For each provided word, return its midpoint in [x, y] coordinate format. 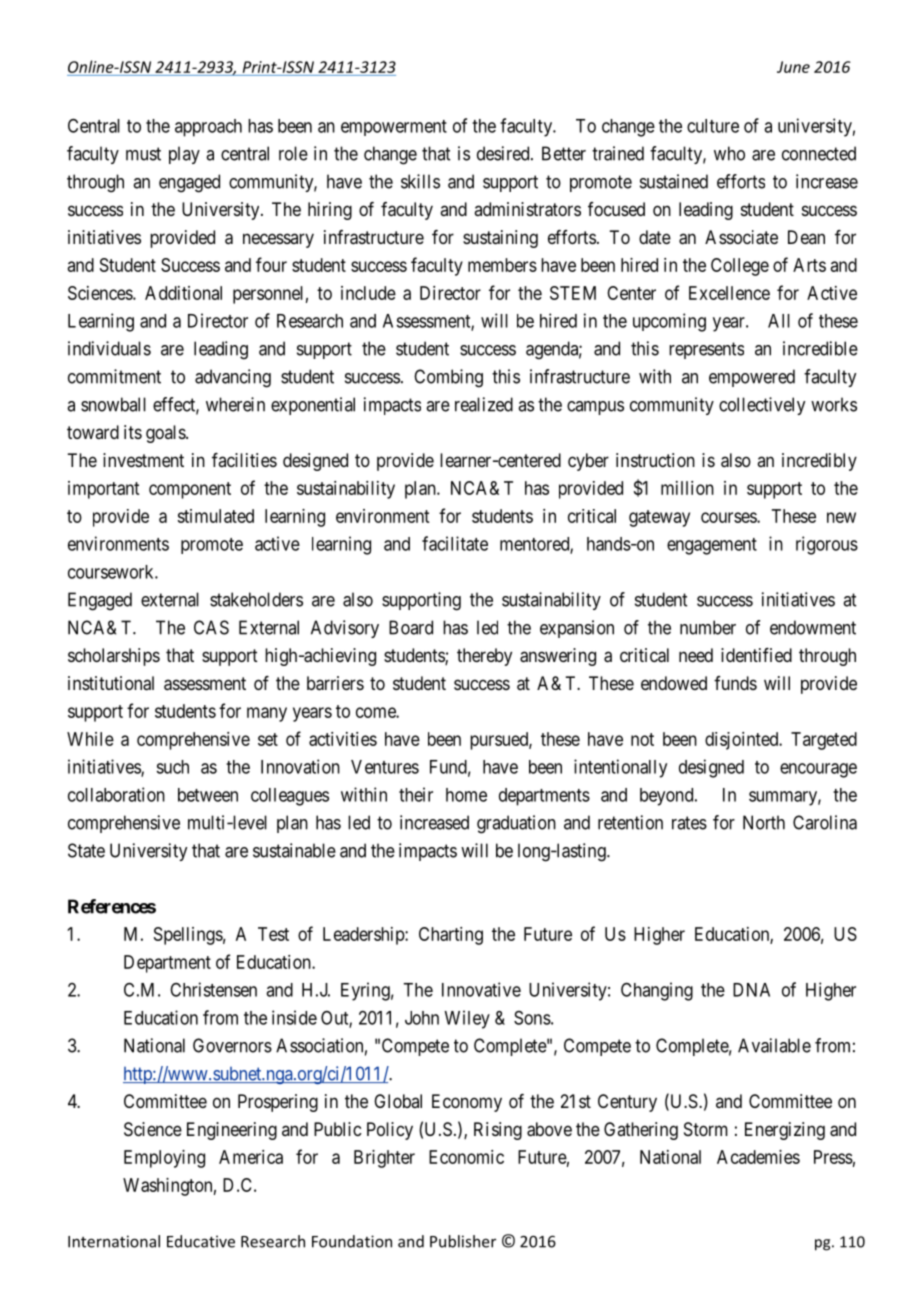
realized [484, 404]
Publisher [463, 1241]
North [764, 822]
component [190, 490]
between [208, 795]
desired [504, 153]
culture [713, 126]
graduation [516, 824]
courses [729, 517]
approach [208, 128]
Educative [201, 1241]
